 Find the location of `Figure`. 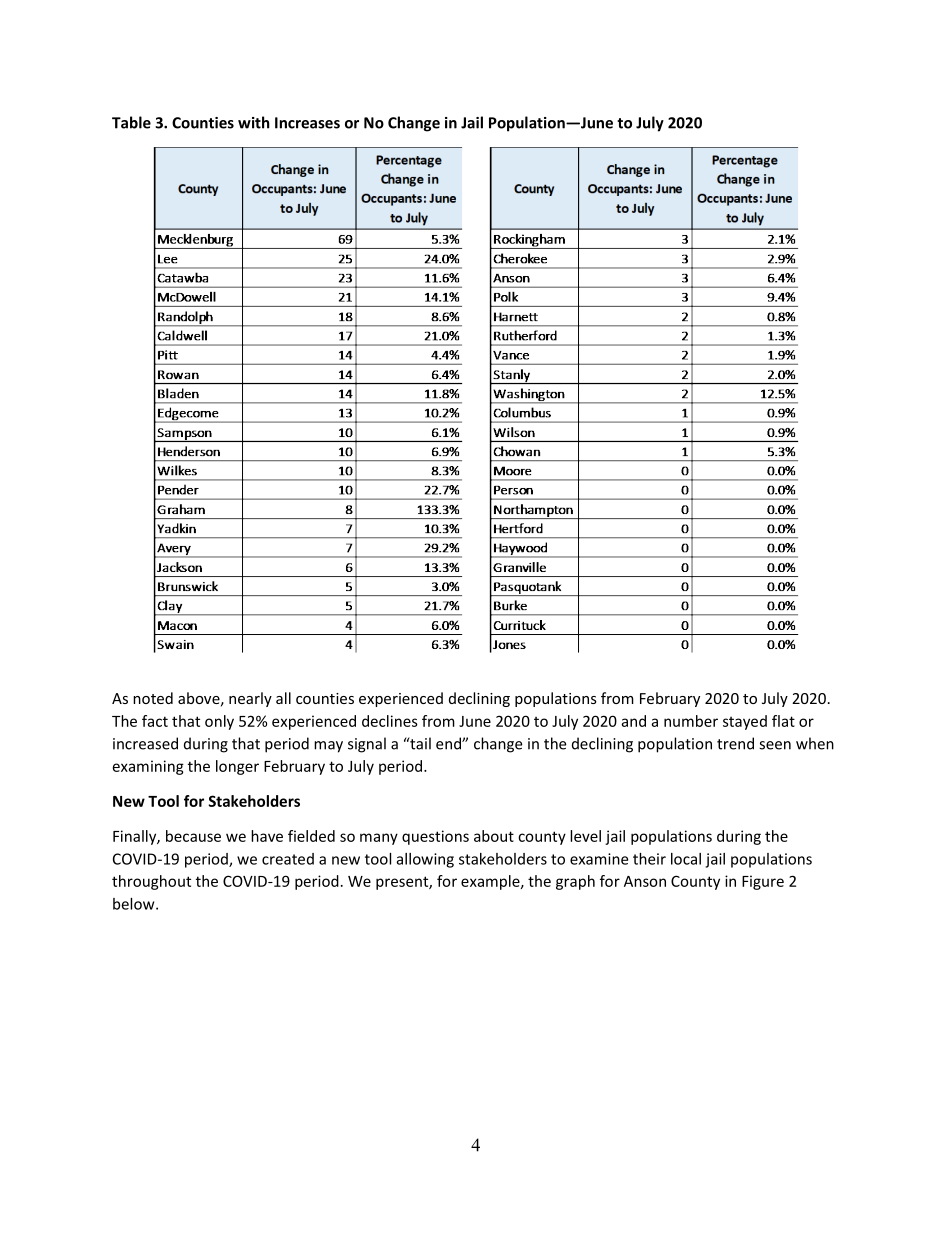

Figure is located at coordinates (763, 882).
